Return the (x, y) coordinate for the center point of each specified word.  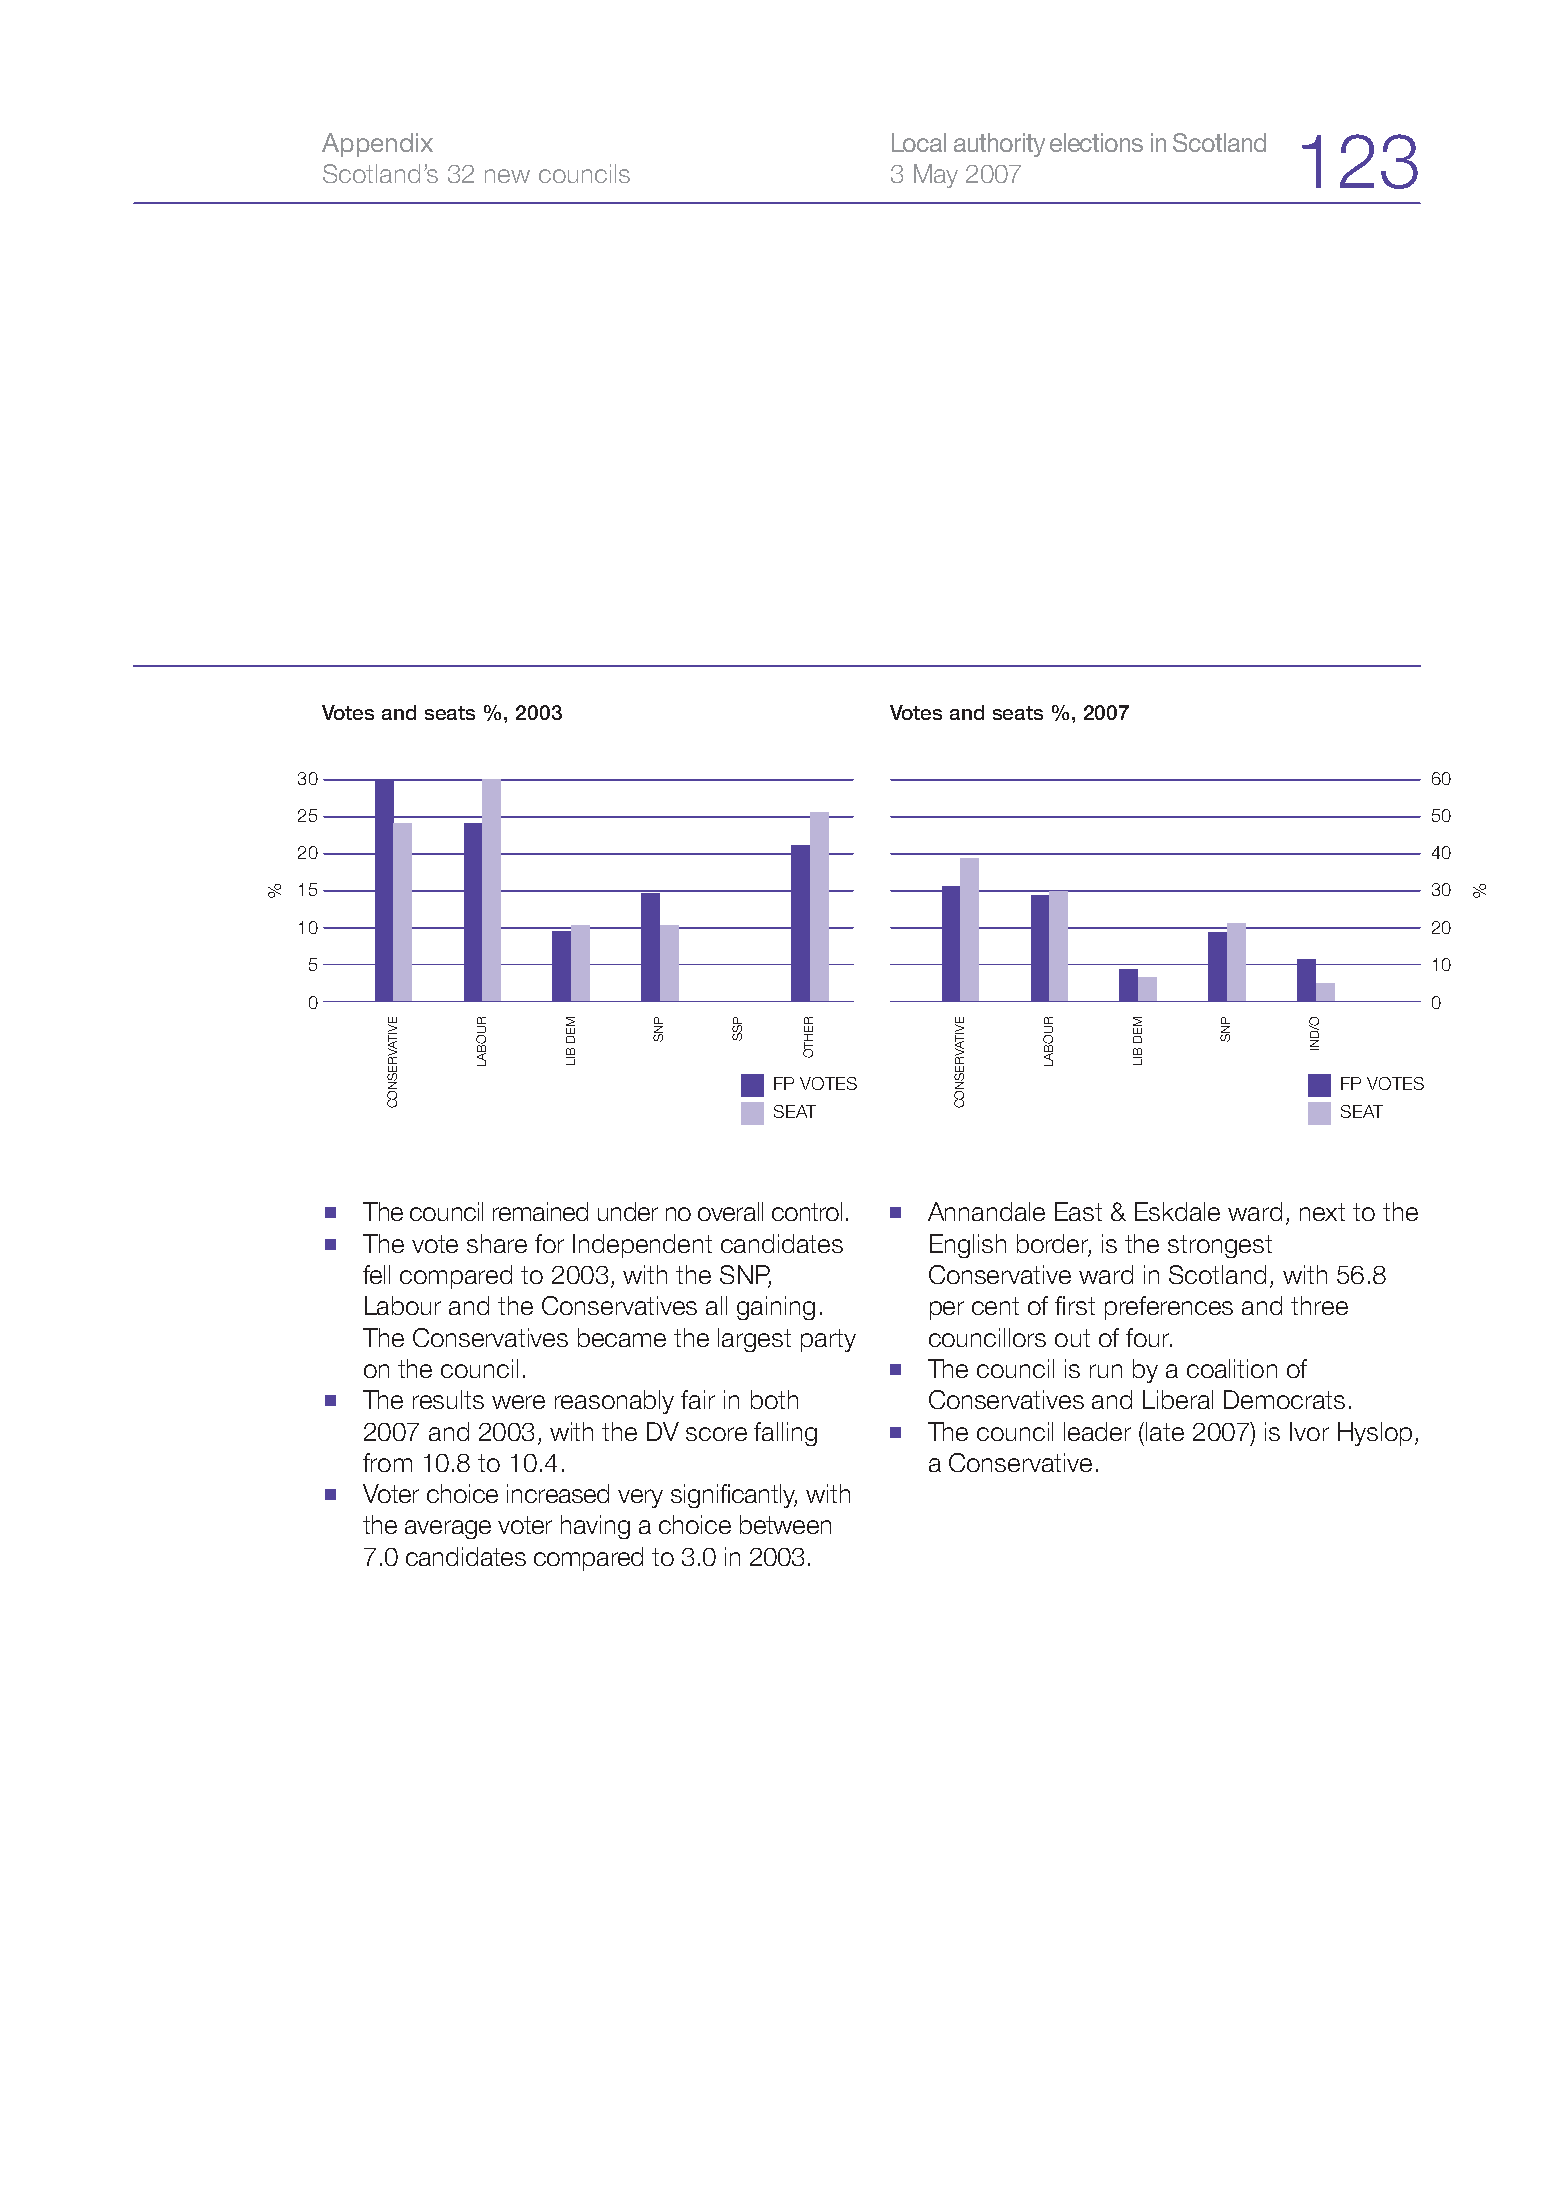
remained (540, 1211)
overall (730, 1211)
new (507, 176)
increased (558, 1493)
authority (999, 145)
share (497, 1243)
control (807, 1211)
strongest (1220, 1246)
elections (1096, 142)
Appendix (377, 145)
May (936, 176)
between (785, 1524)
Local (919, 142)
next (1322, 1212)
